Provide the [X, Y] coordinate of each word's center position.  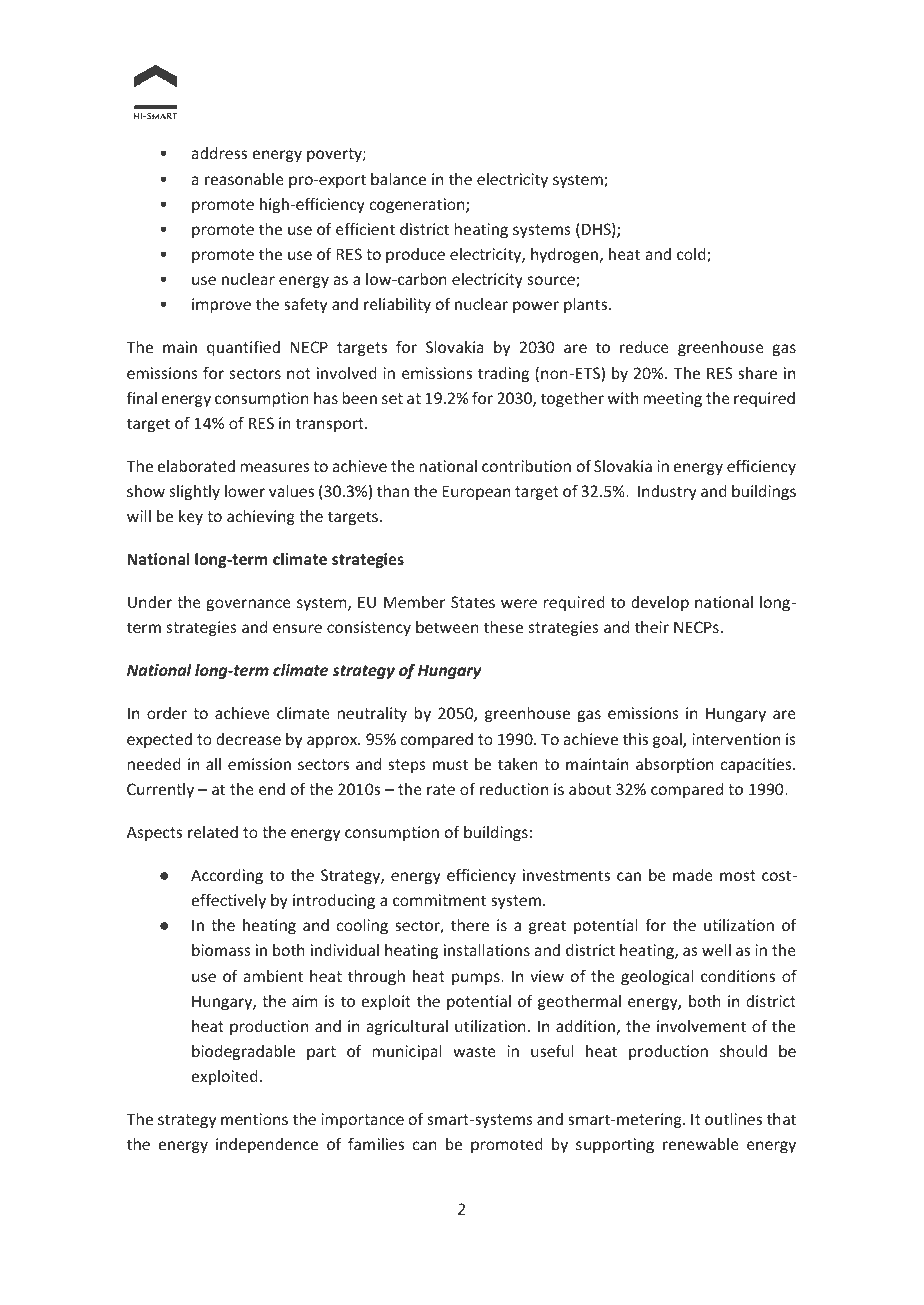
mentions [254, 1119]
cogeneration [418, 205]
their [652, 627]
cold [692, 255]
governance [249, 605]
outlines [733, 1119]
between [447, 627]
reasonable [244, 179]
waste [474, 1051]
